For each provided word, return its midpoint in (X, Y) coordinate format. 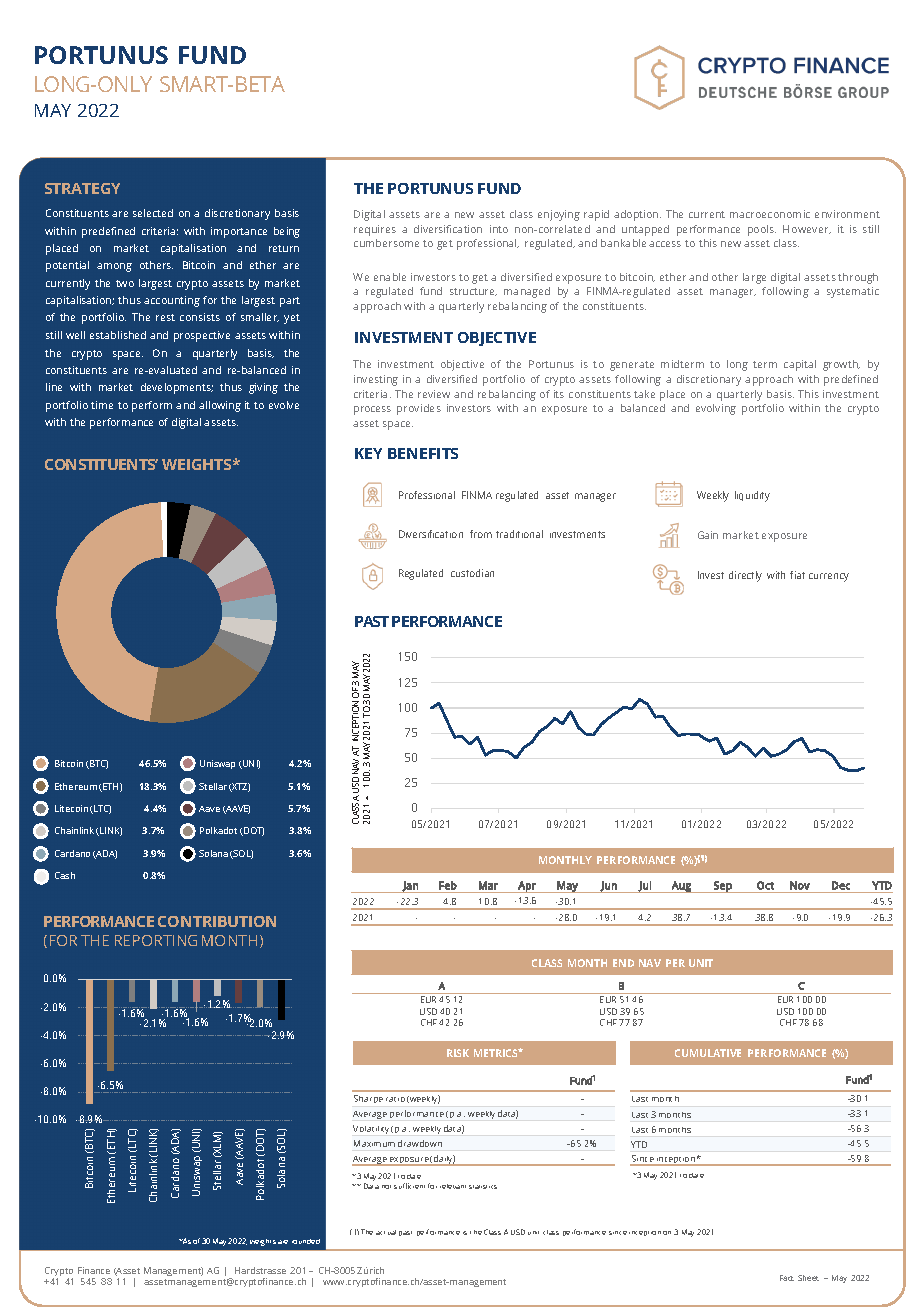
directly (745, 576)
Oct (765, 885)
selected (153, 213)
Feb (448, 885)
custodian (472, 573)
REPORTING (156, 940)
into (499, 229)
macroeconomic (770, 214)
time (102, 405)
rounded (306, 1241)
